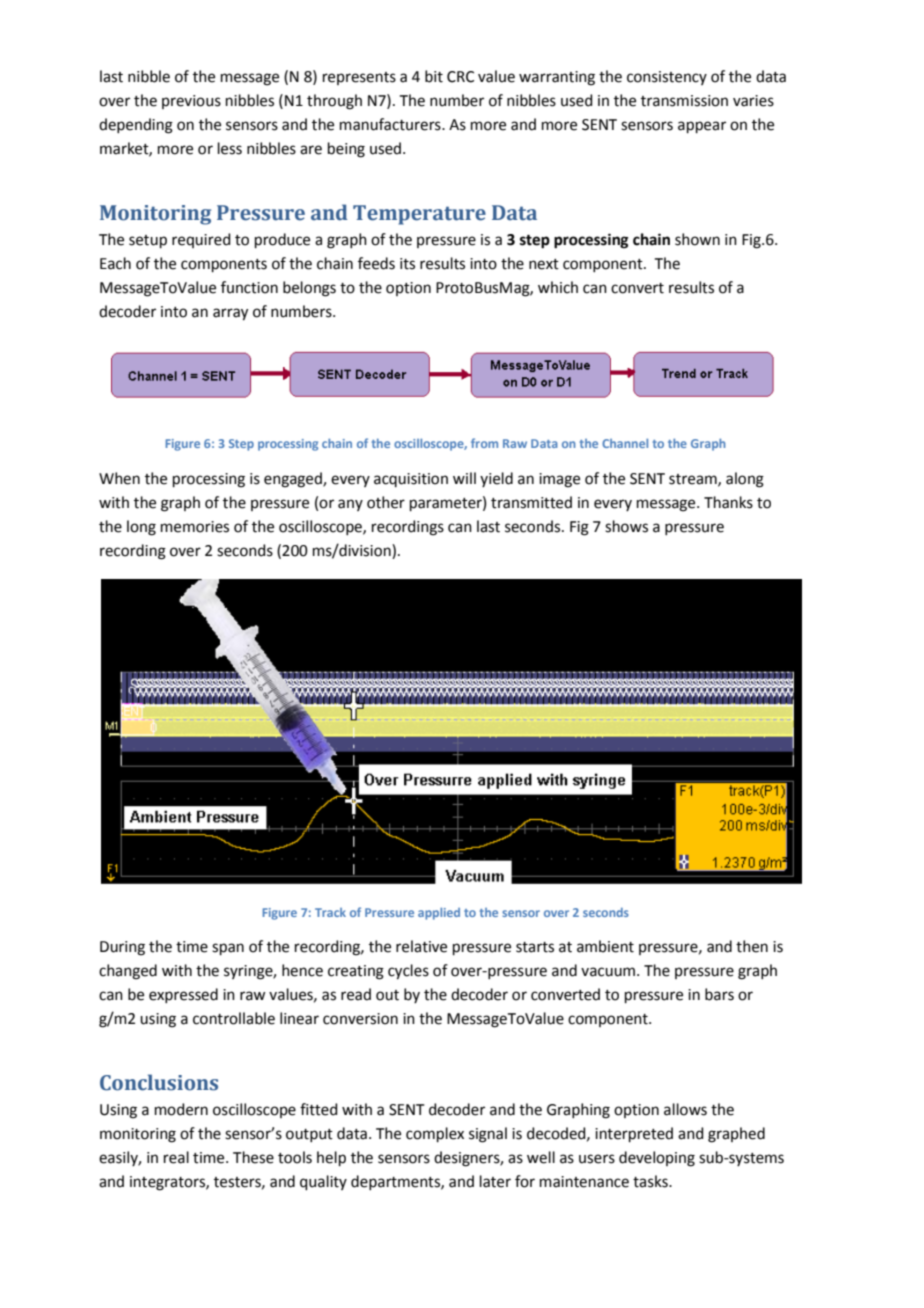 Image resolution: width=924 pixels, height=1308 pixels. What do you see at coordinates (439, 914) in the image?
I see `applied` at bounding box center [439, 914].
